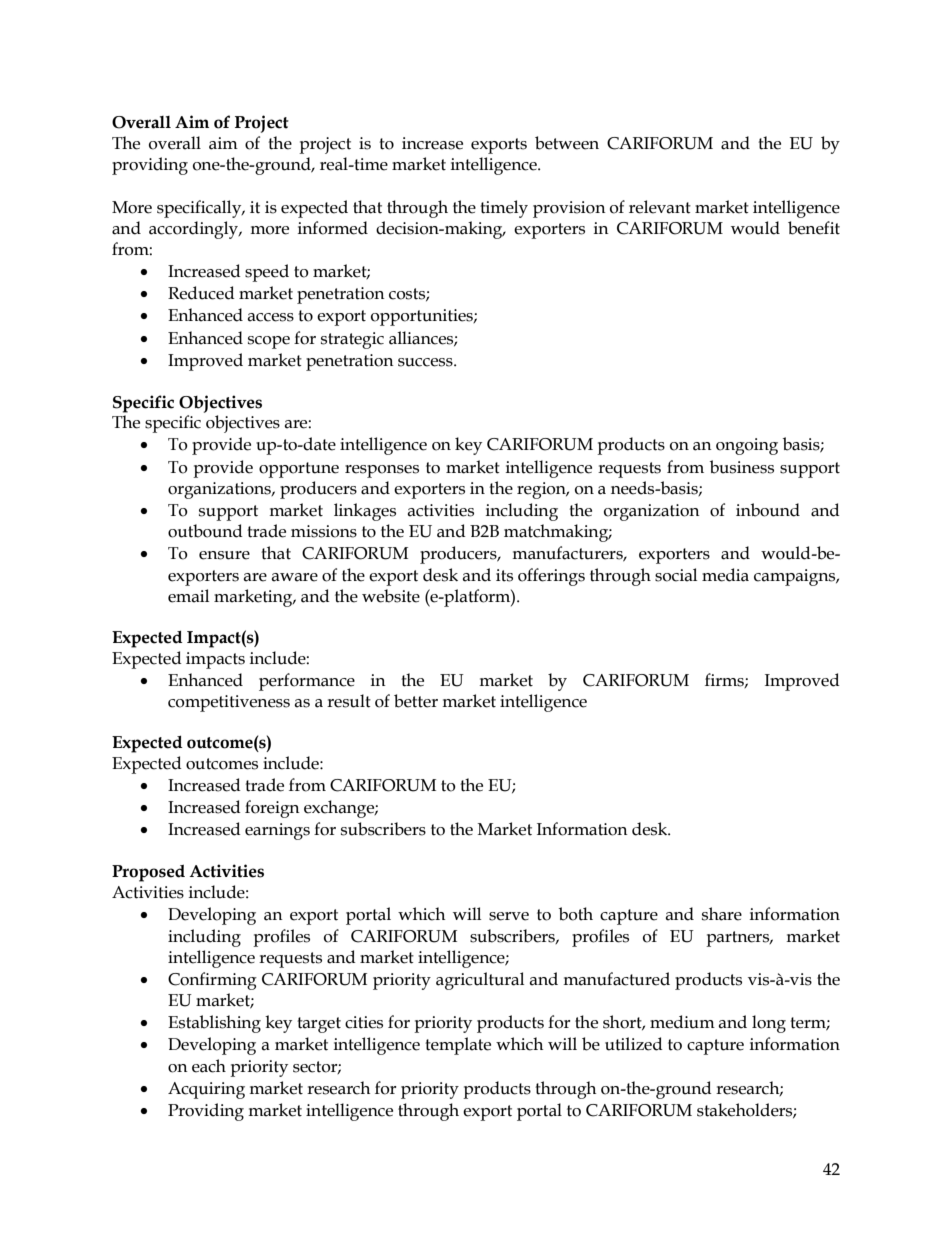  What do you see at coordinates (567, 143) in the screenshot?
I see `between` at bounding box center [567, 143].
